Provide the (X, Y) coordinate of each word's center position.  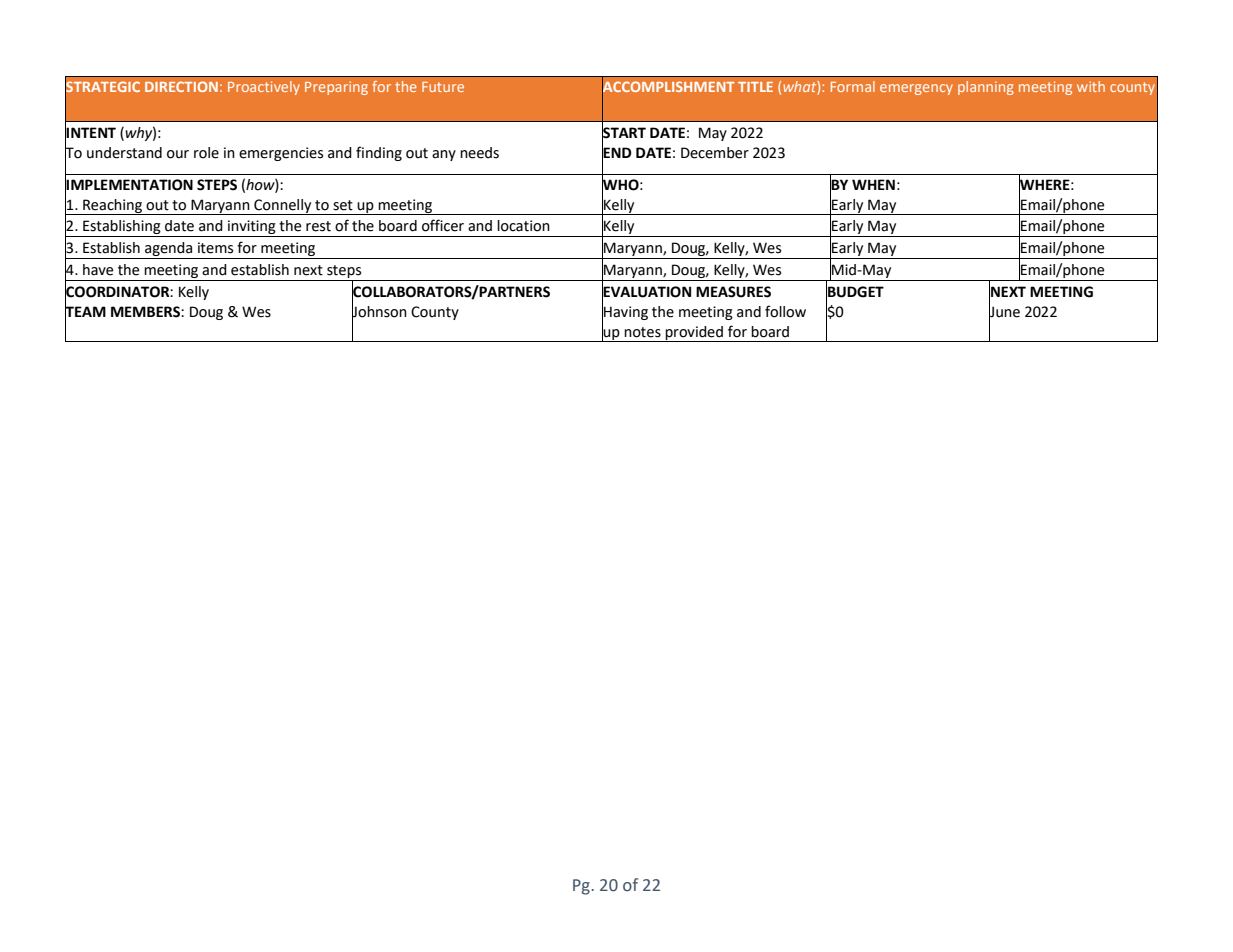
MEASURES (733, 292)
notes (642, 332)
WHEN (873, 184)
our (178, 154)
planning (986, 88)
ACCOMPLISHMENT (668, 87)
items (215, 248)
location (523, 226)
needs (479, 153)
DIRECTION (181, 86)
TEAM (85, 311)
